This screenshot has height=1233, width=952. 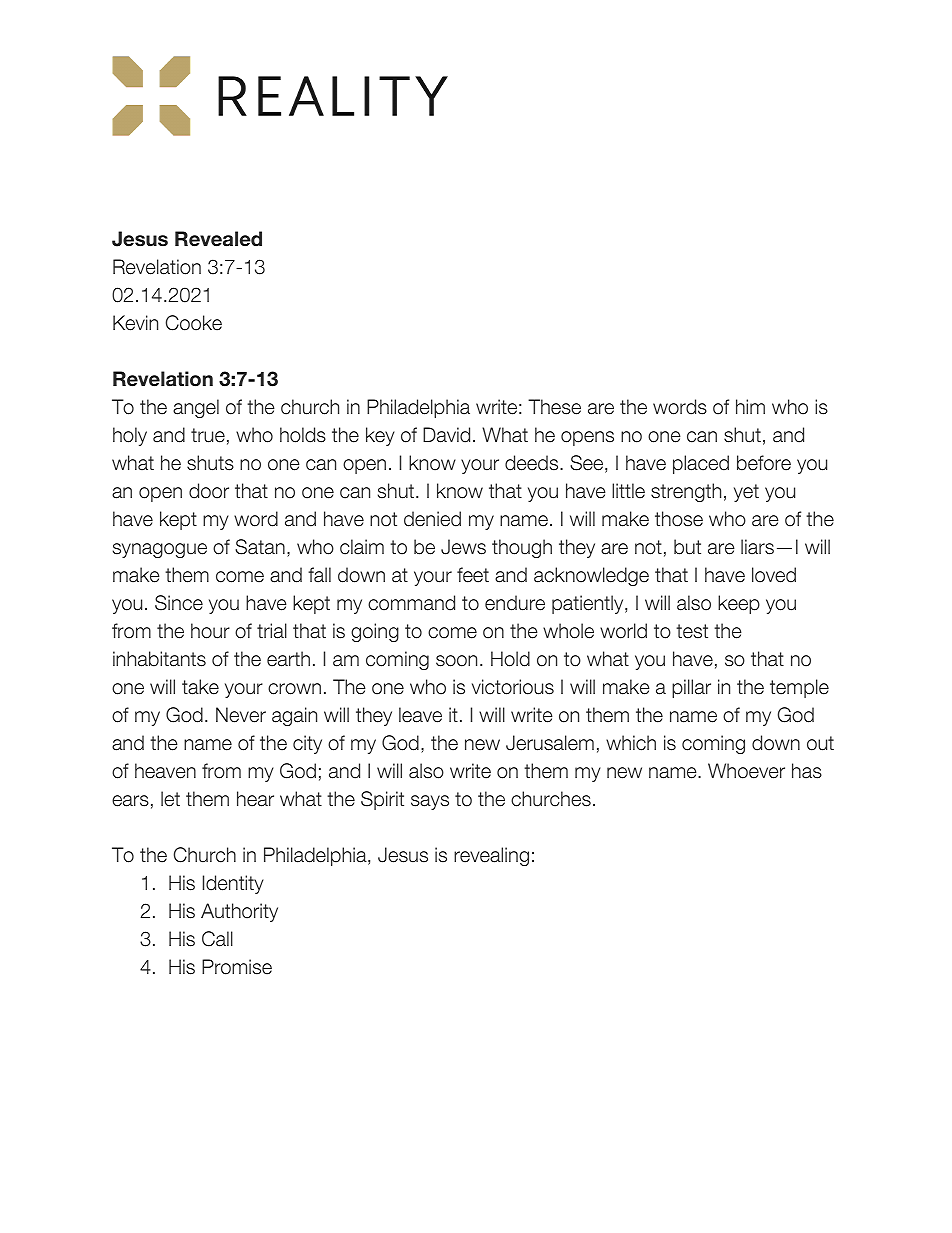 I want to click on before, so click(x=764, y=463).
